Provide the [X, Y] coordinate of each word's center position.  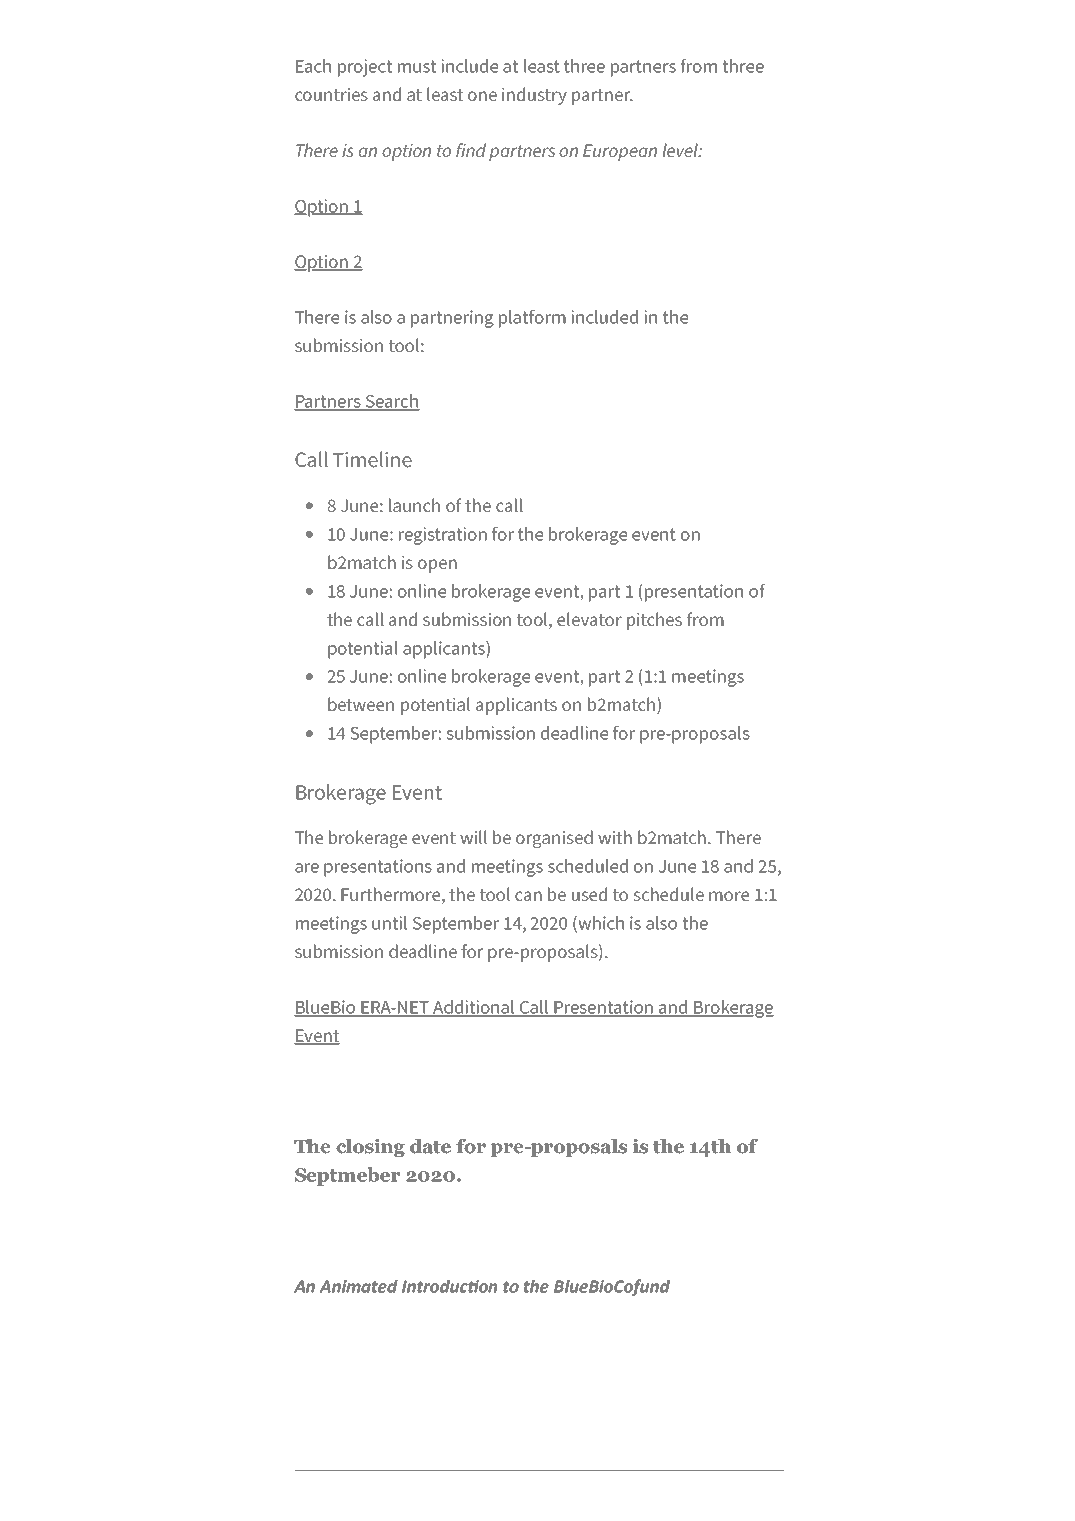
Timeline [372, 459]
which [600, 924]
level [681, 150]
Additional [474, 1008]
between [361, 704]
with [615, 837]
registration [443, 536]
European [620, 152]
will [473, 837]
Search [391, 402]
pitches [654, 621]
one [482, 96]
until [389, 923]
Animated [359, 1286]
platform [532, 319]
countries [331, 94]
